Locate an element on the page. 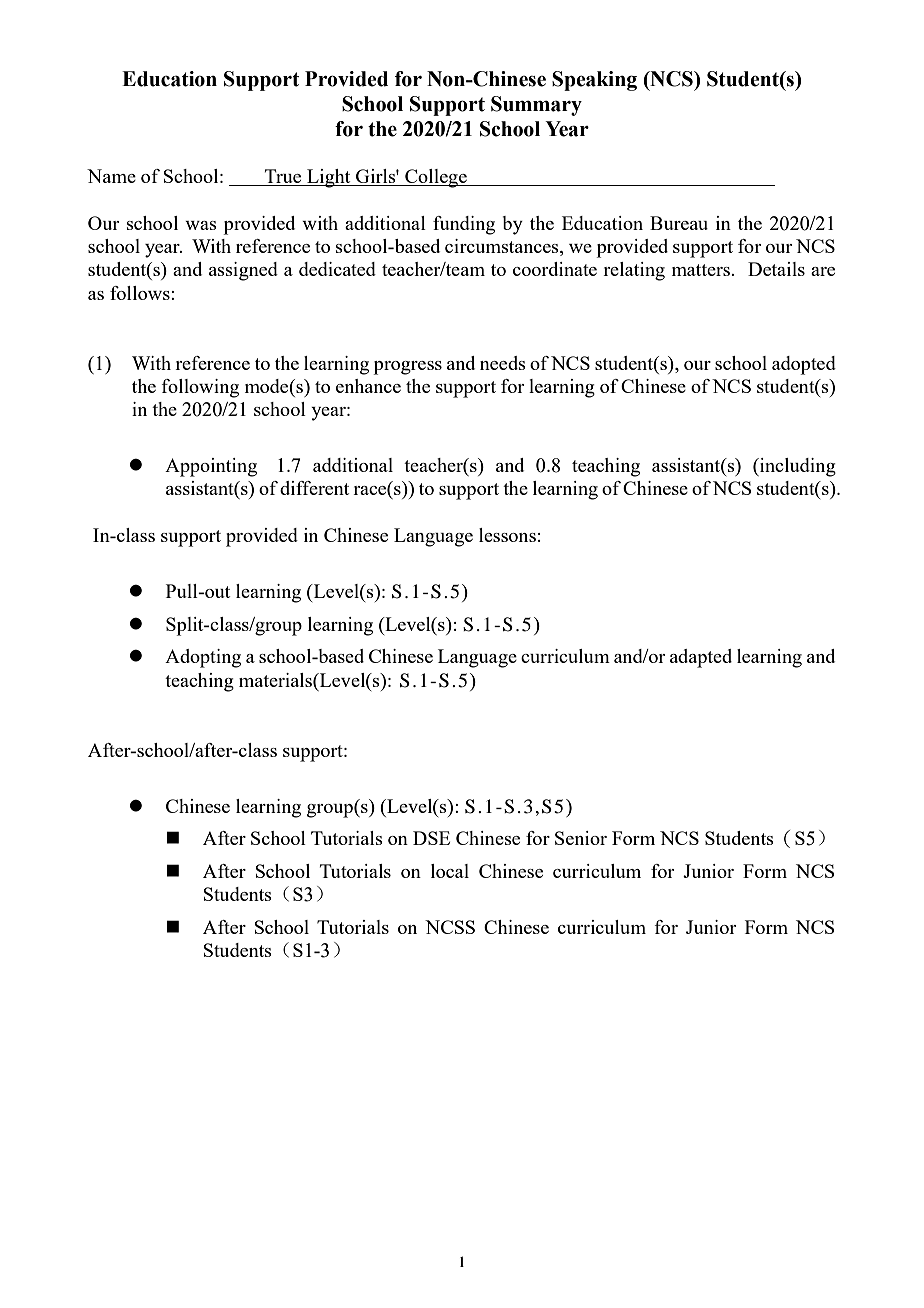 The image size is (924, 1308). lessons is located at coordinates (507, 535).
